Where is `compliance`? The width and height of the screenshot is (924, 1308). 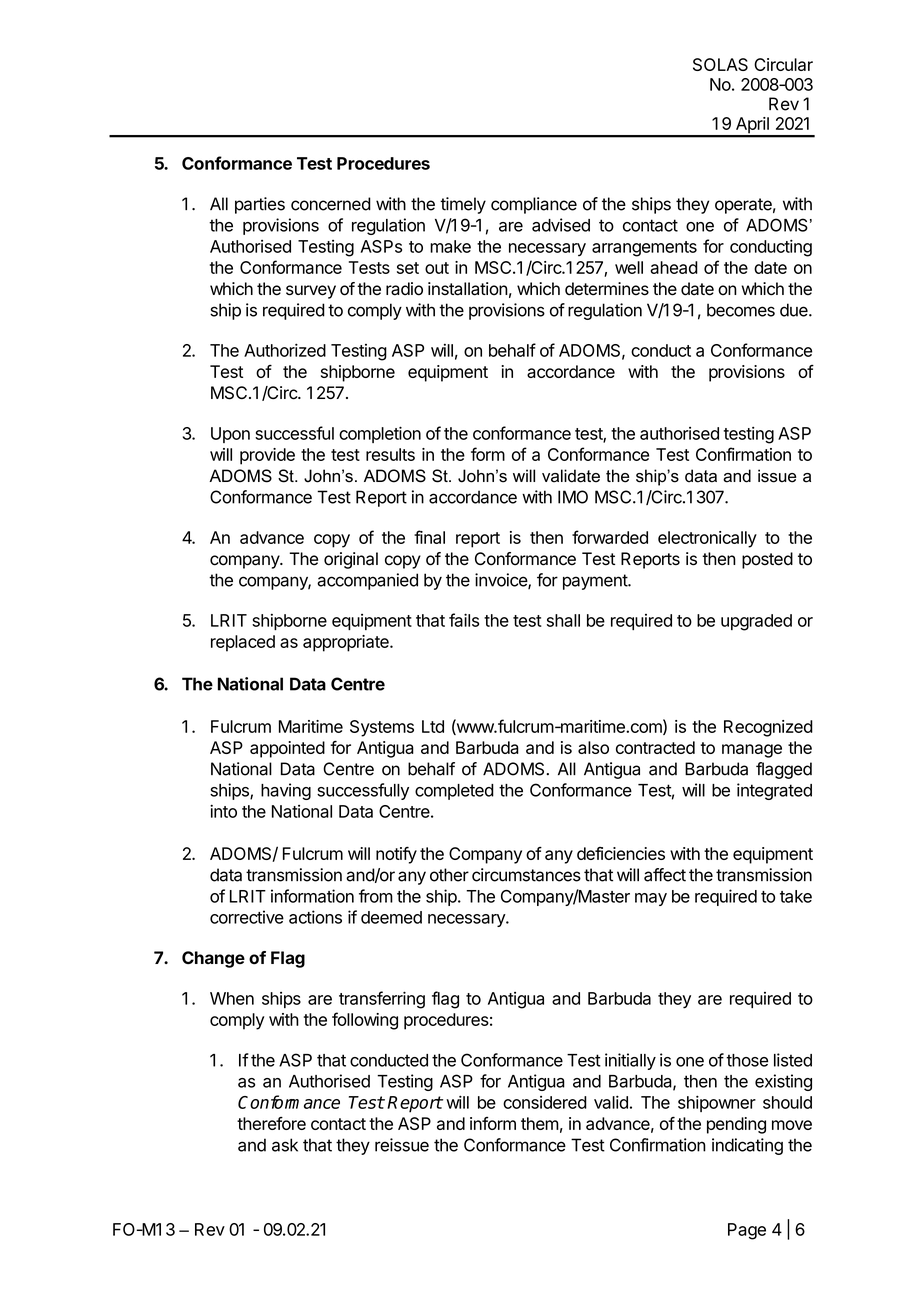
compliance is located at coordinates (534, 205).
